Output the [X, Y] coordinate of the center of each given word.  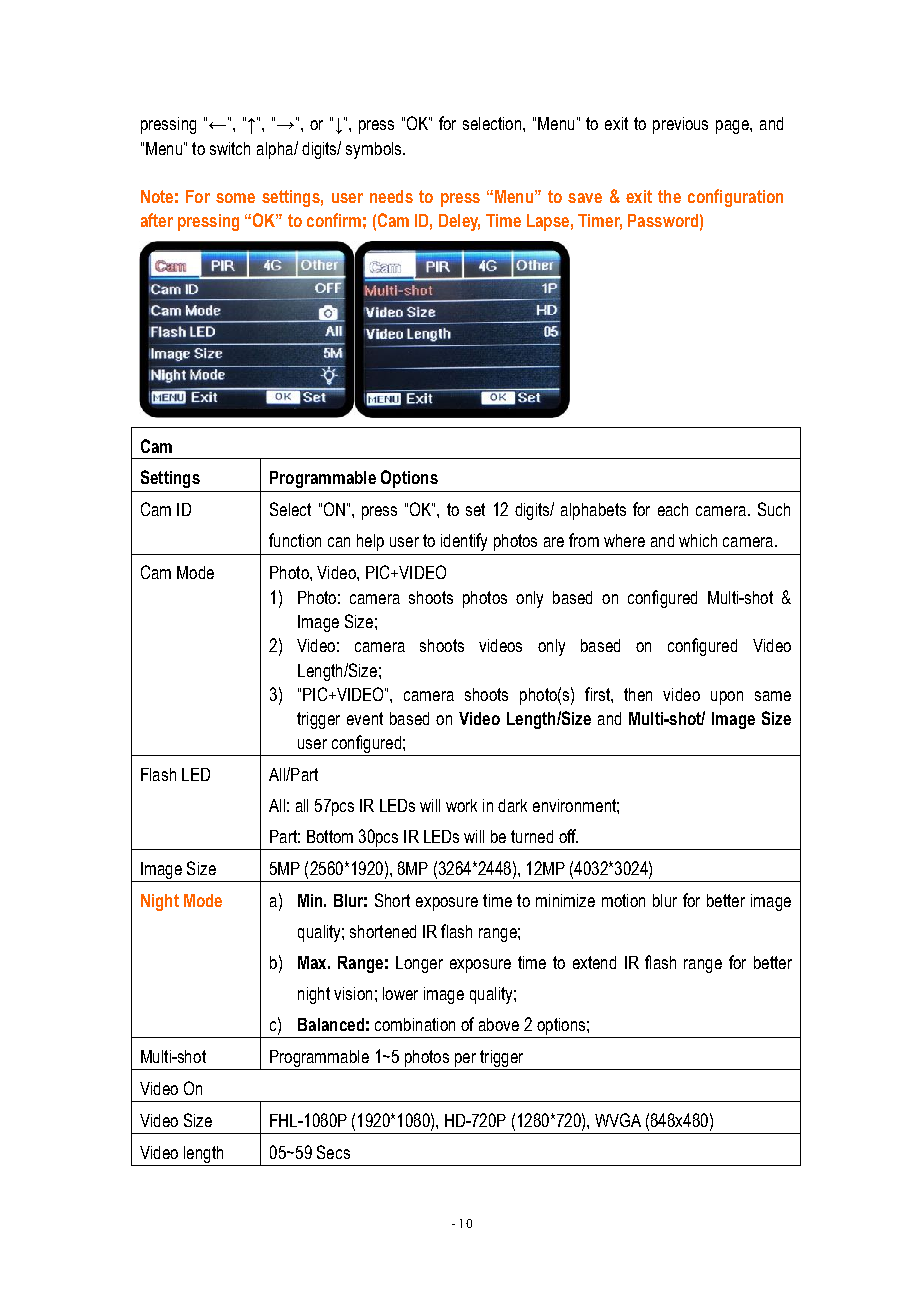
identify [464, 542]
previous [680, 125]
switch [230, 148]
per [465, 1060]
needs [391, 196]
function [295, 540]
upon [727, 698]
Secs [333, 1152]
